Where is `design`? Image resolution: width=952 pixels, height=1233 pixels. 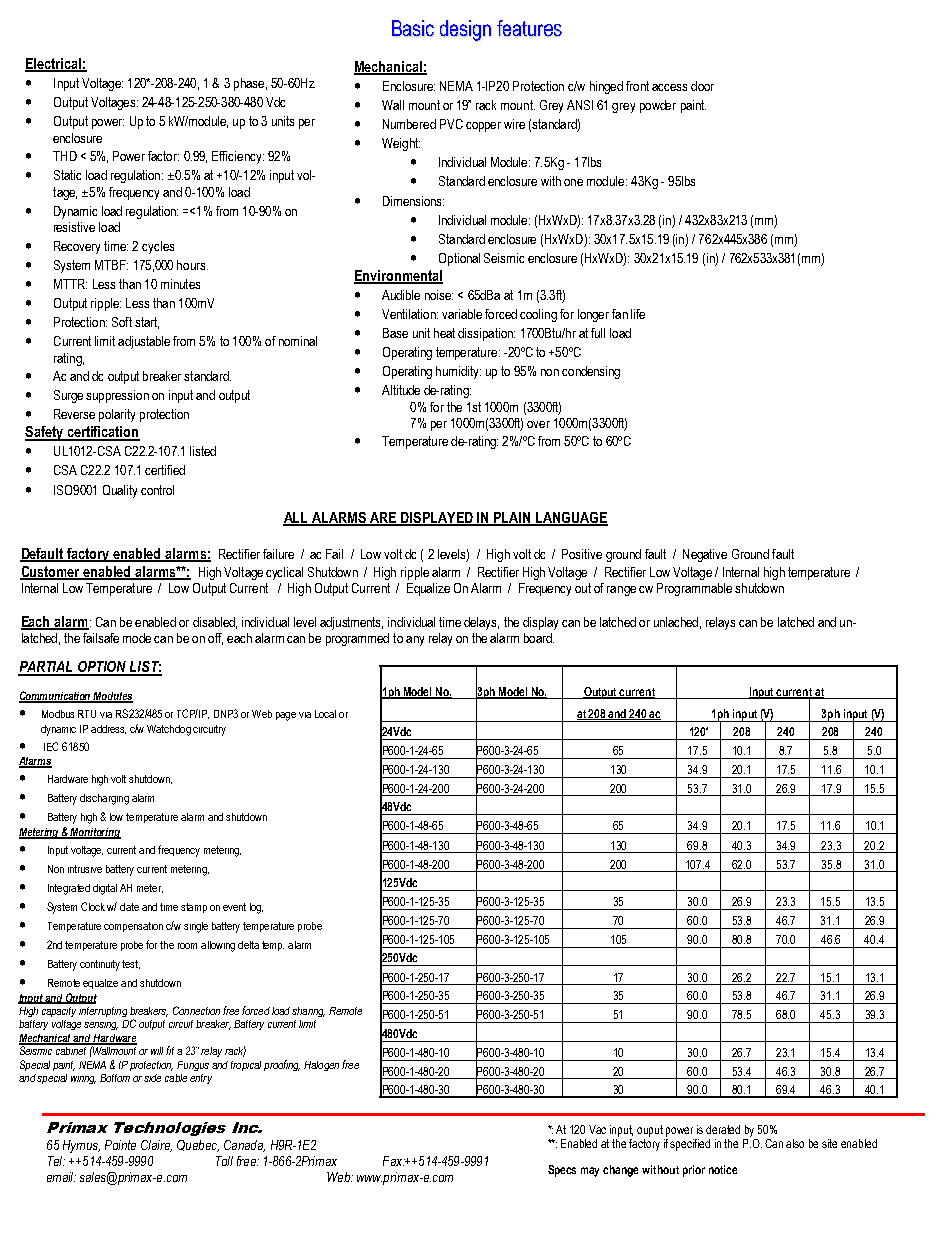
design is located at coordinates (465, 30).
